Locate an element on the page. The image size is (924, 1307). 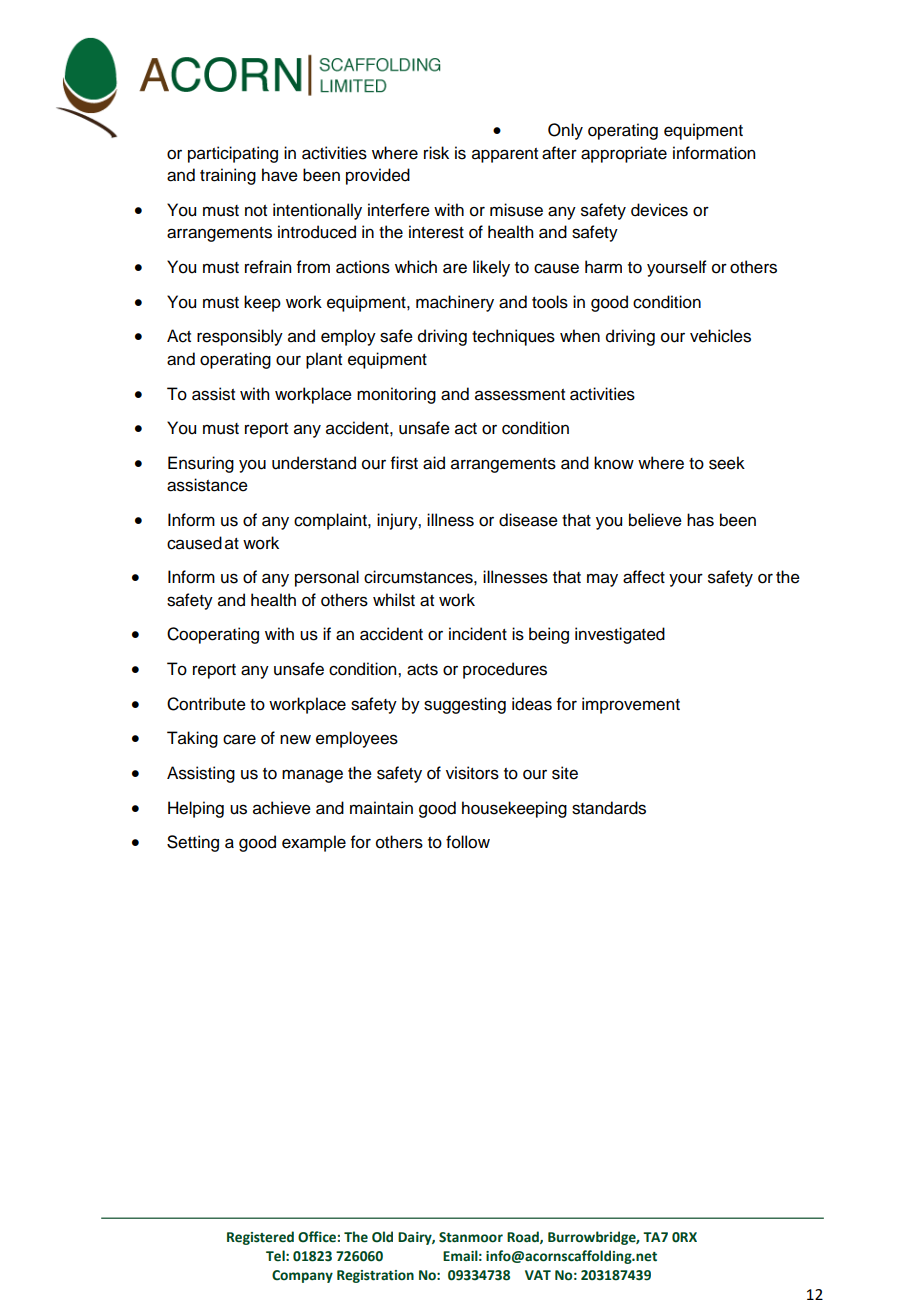
believe is located at coordinates (655, 520).
